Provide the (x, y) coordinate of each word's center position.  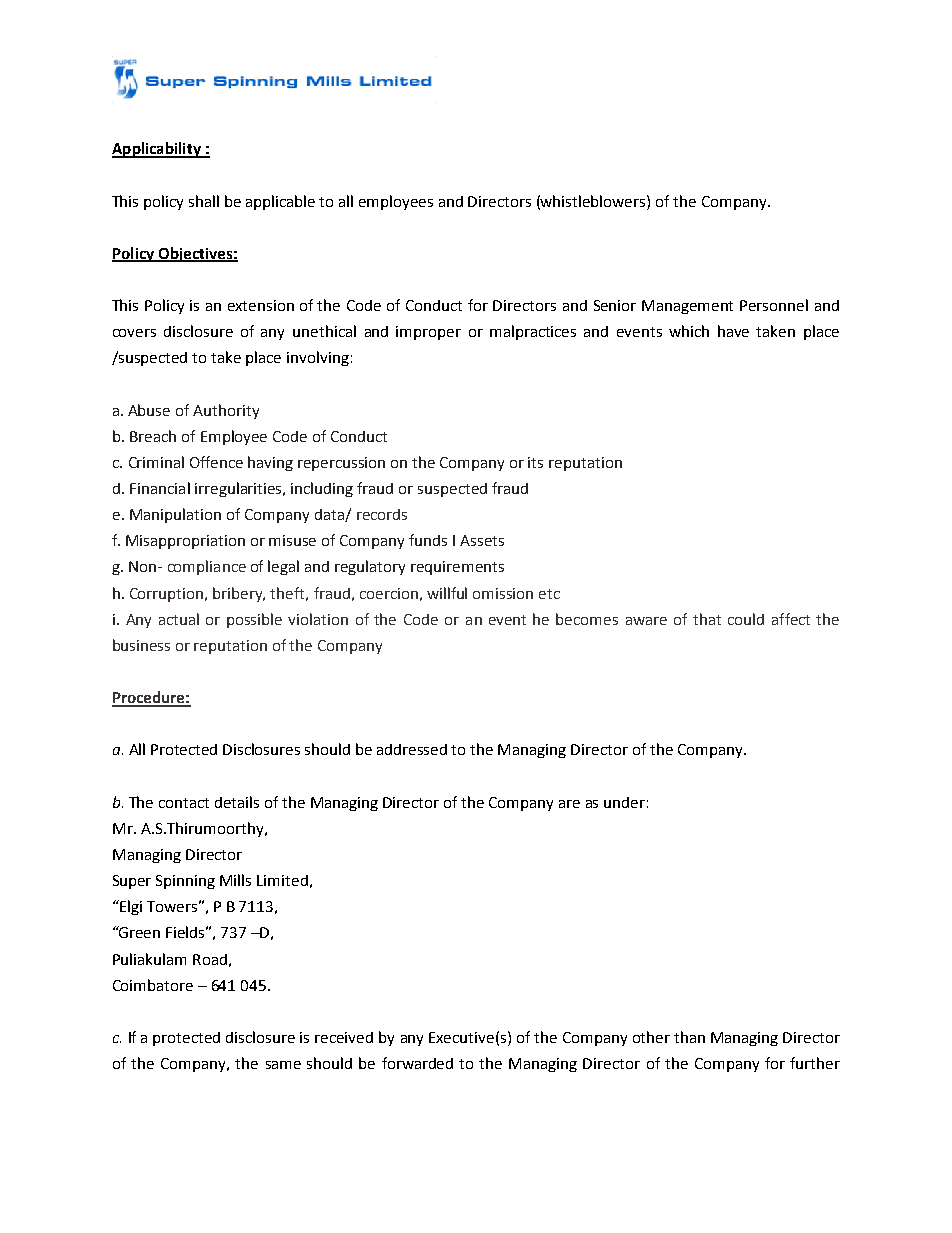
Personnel (774, 305)
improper (428, 333)
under (624, 802)
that (707, 619)
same (283, 1065)
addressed (412, 749)
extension (261, 305)
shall (204, 201)
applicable (280, 202)
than (689, 1037)
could (746, 619)
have (733, 331)
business (141, 645)
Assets (482, 540)
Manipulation (175, 515)
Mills (235, 880)
